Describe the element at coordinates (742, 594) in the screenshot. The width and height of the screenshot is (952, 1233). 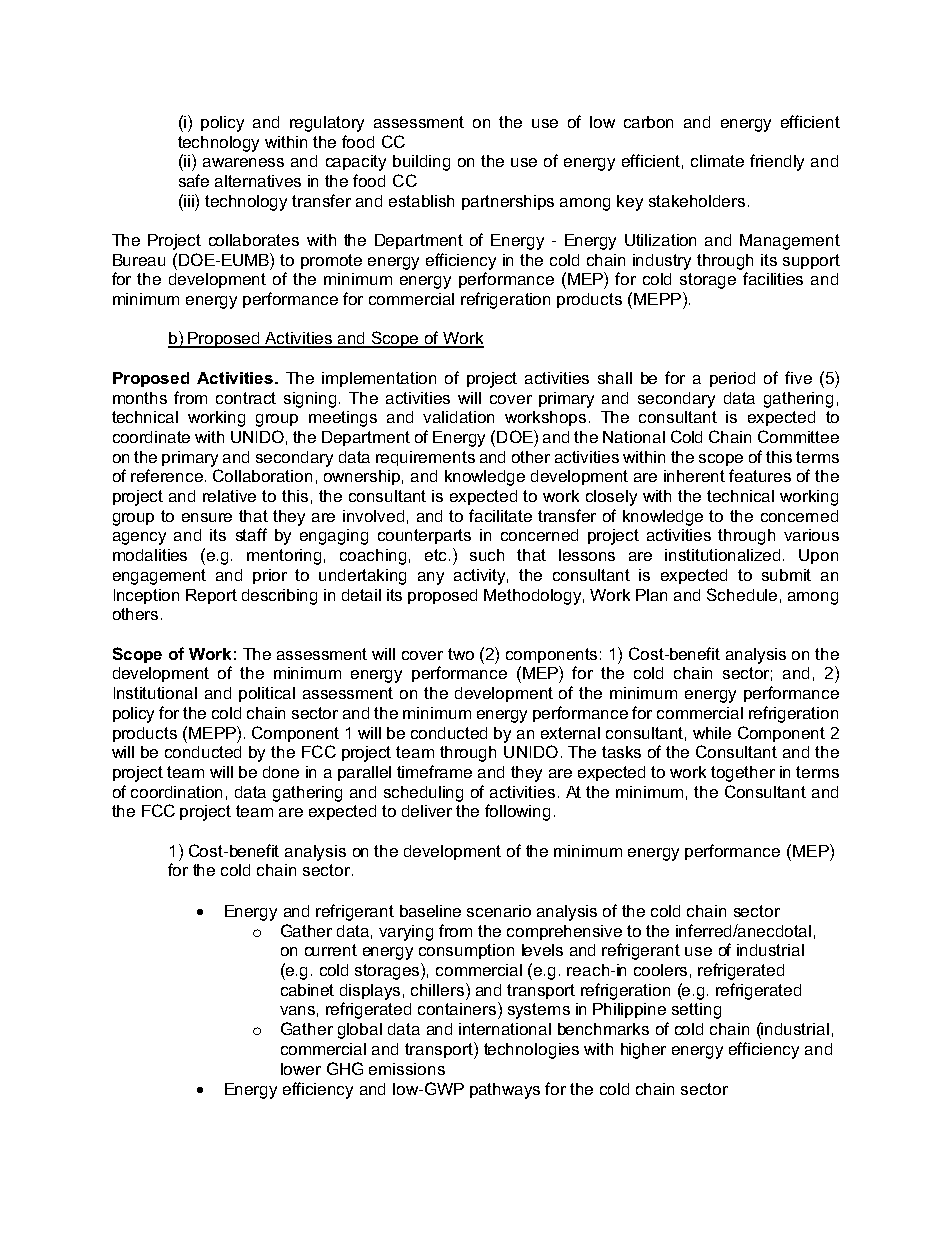
I see `Schedule` at that location.
